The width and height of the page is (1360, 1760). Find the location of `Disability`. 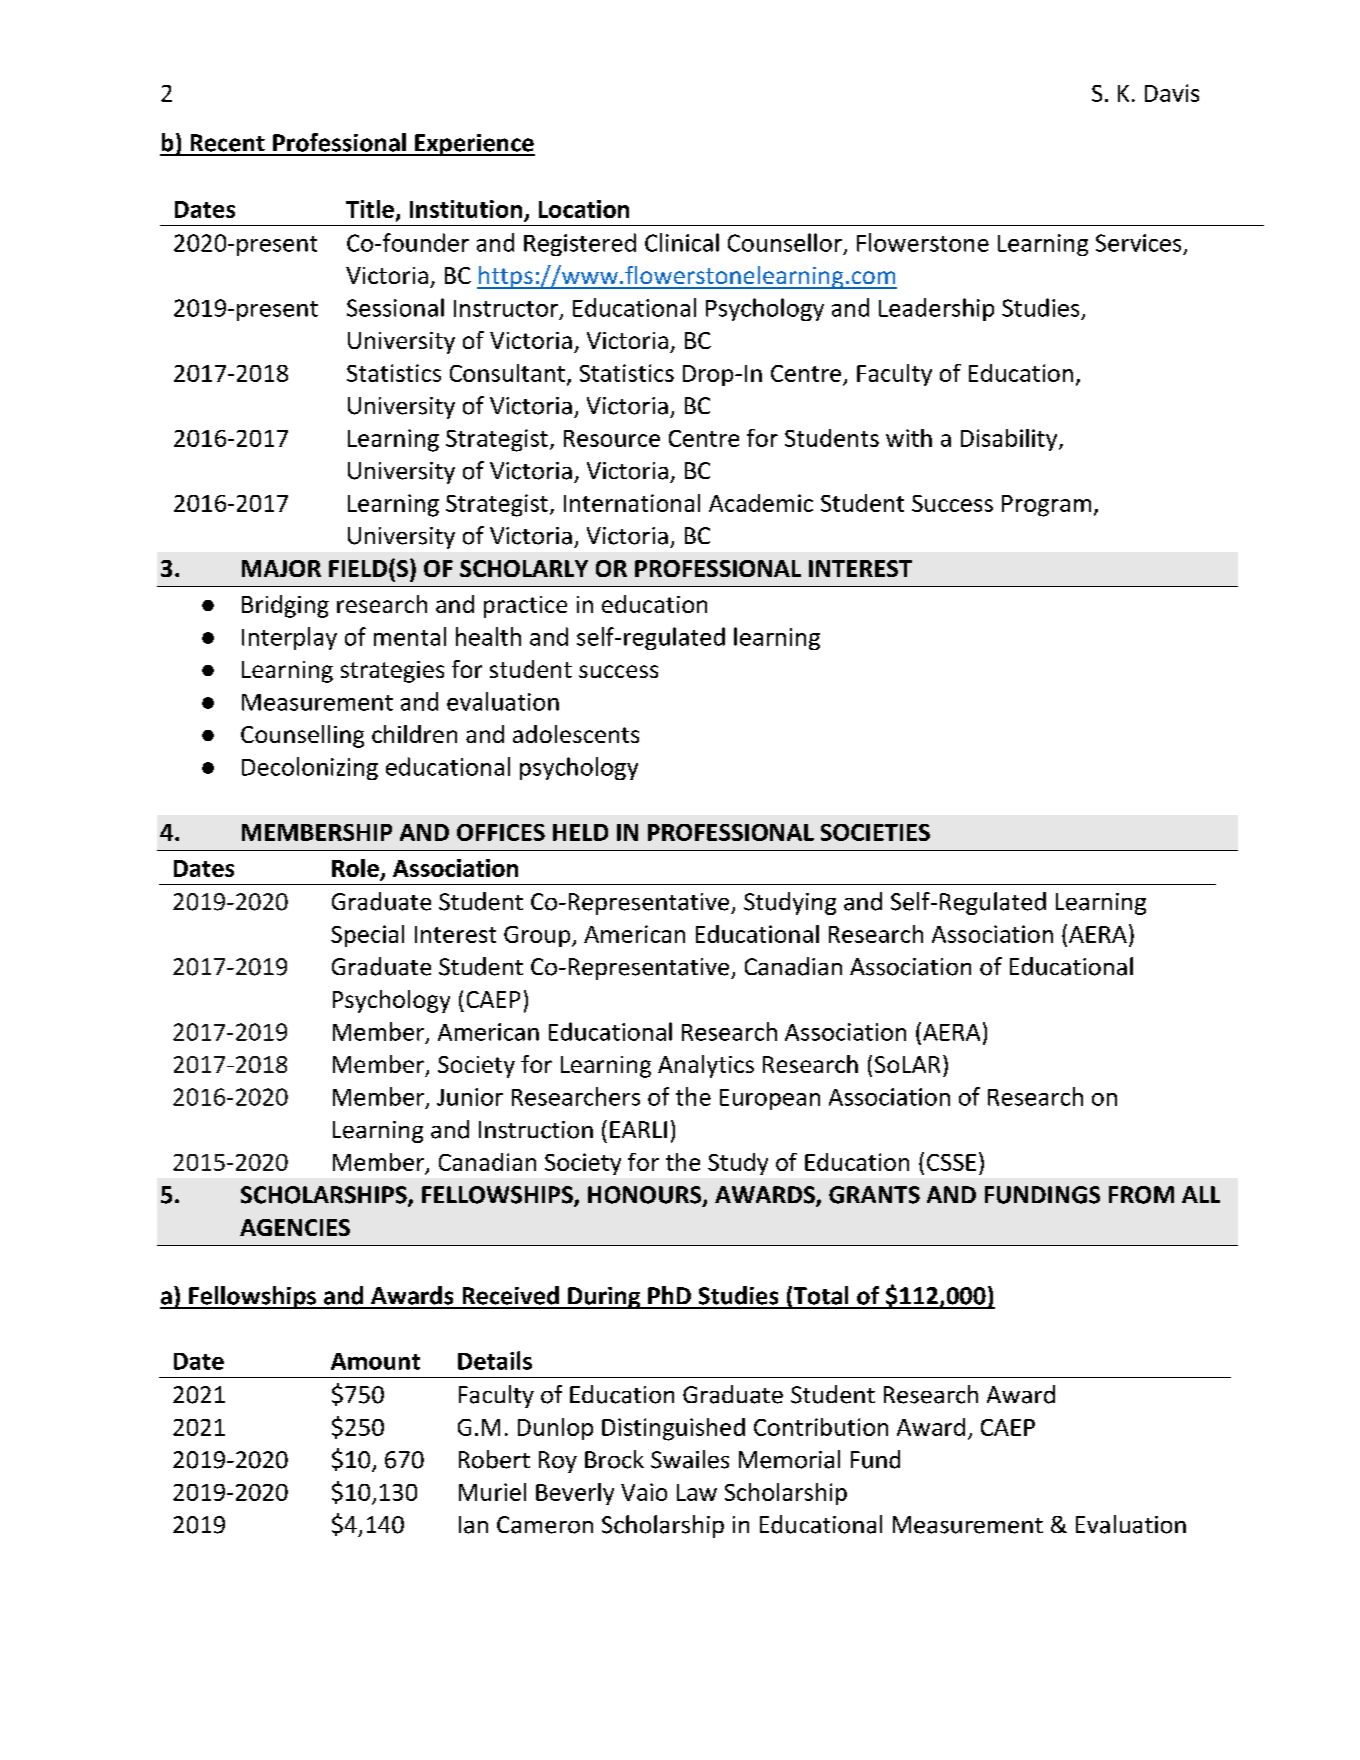

Disability is located at coordinates (1010, 440).
